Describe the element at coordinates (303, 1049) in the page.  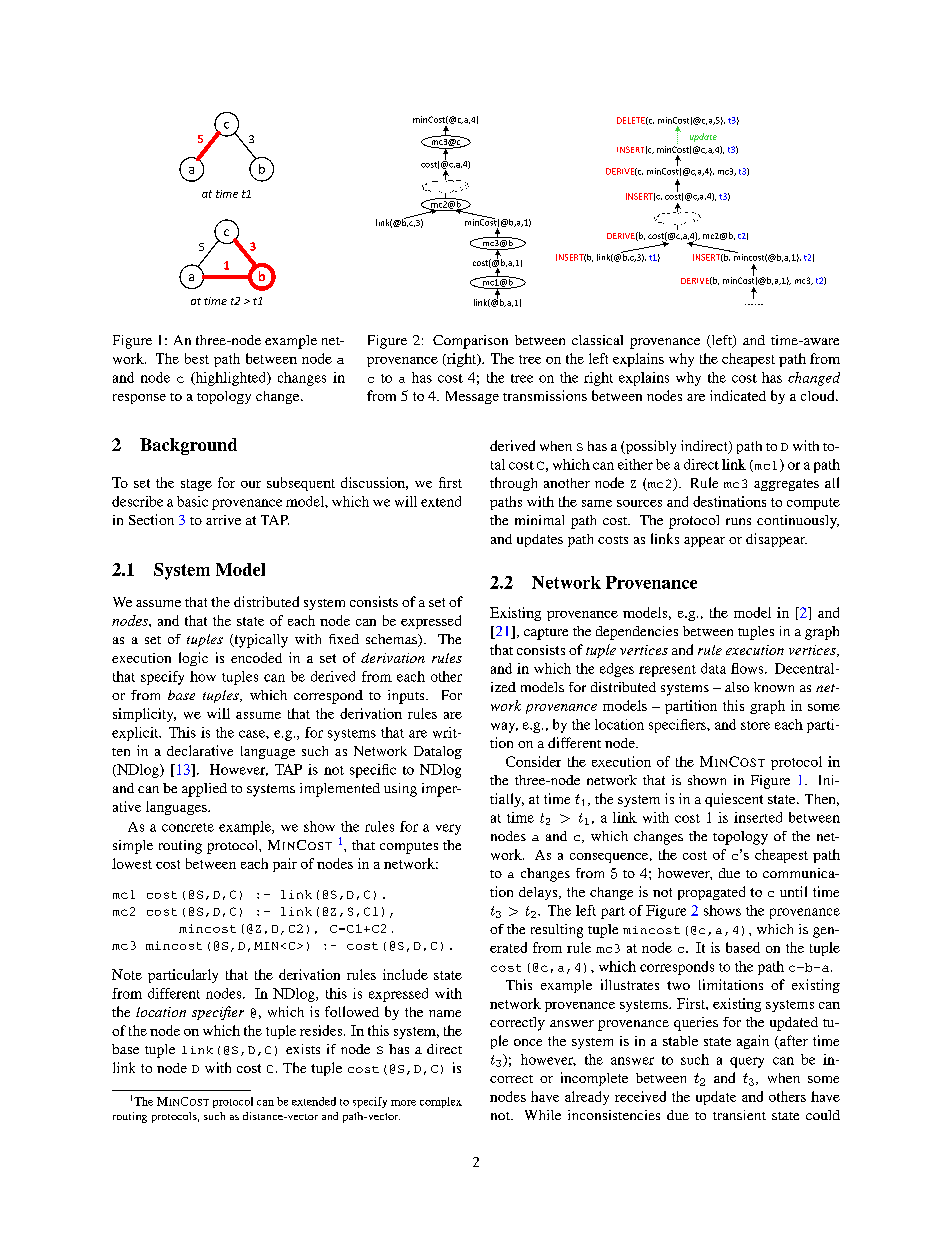
I see `exists` at that location.
